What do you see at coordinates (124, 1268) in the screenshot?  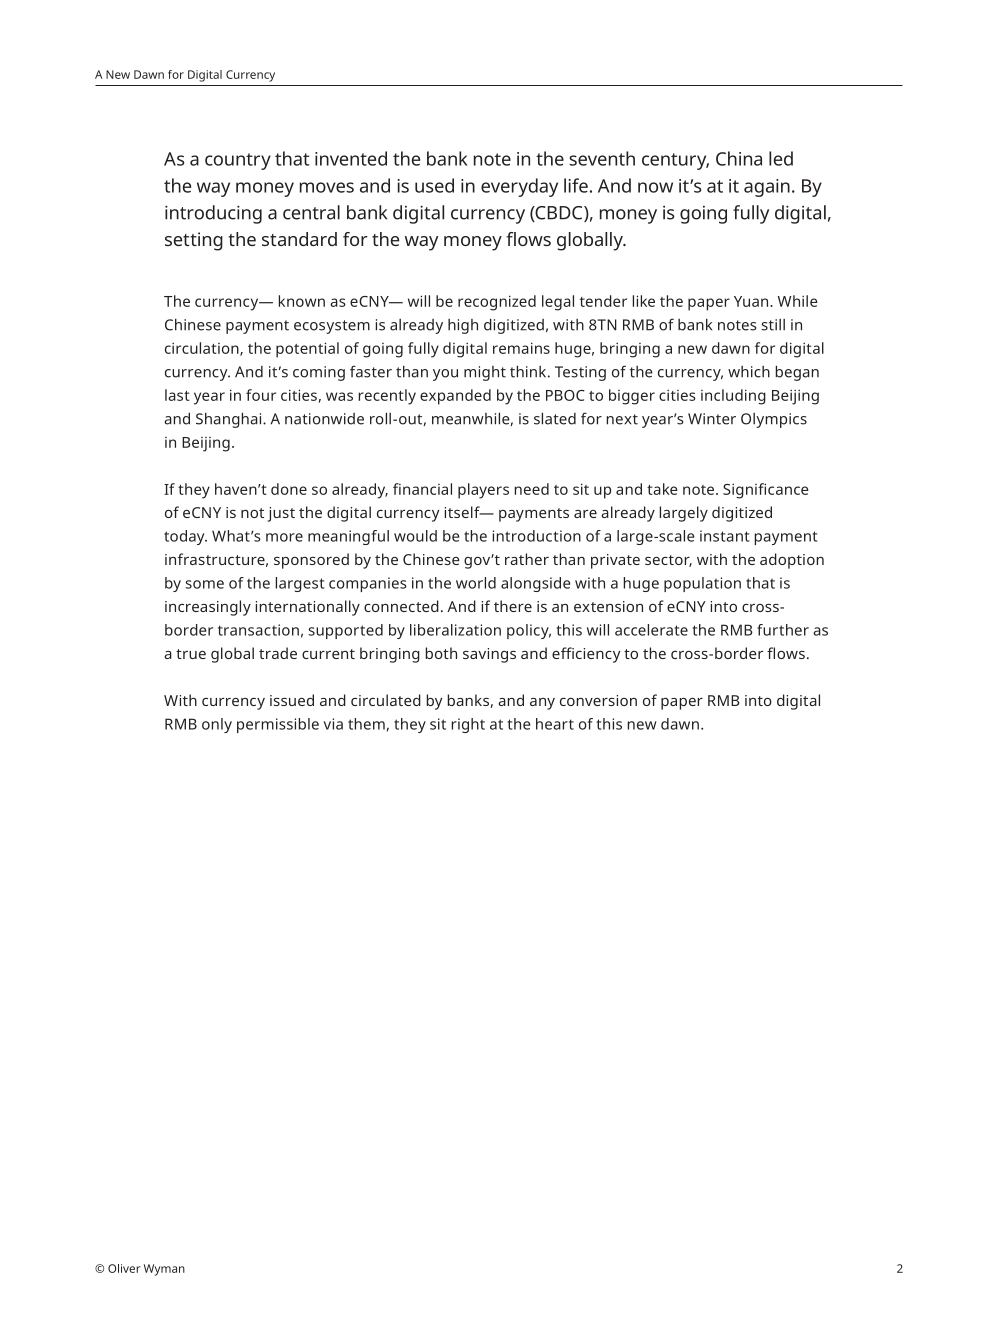 I see `Oliver` at bounding box center [124, 1268].
